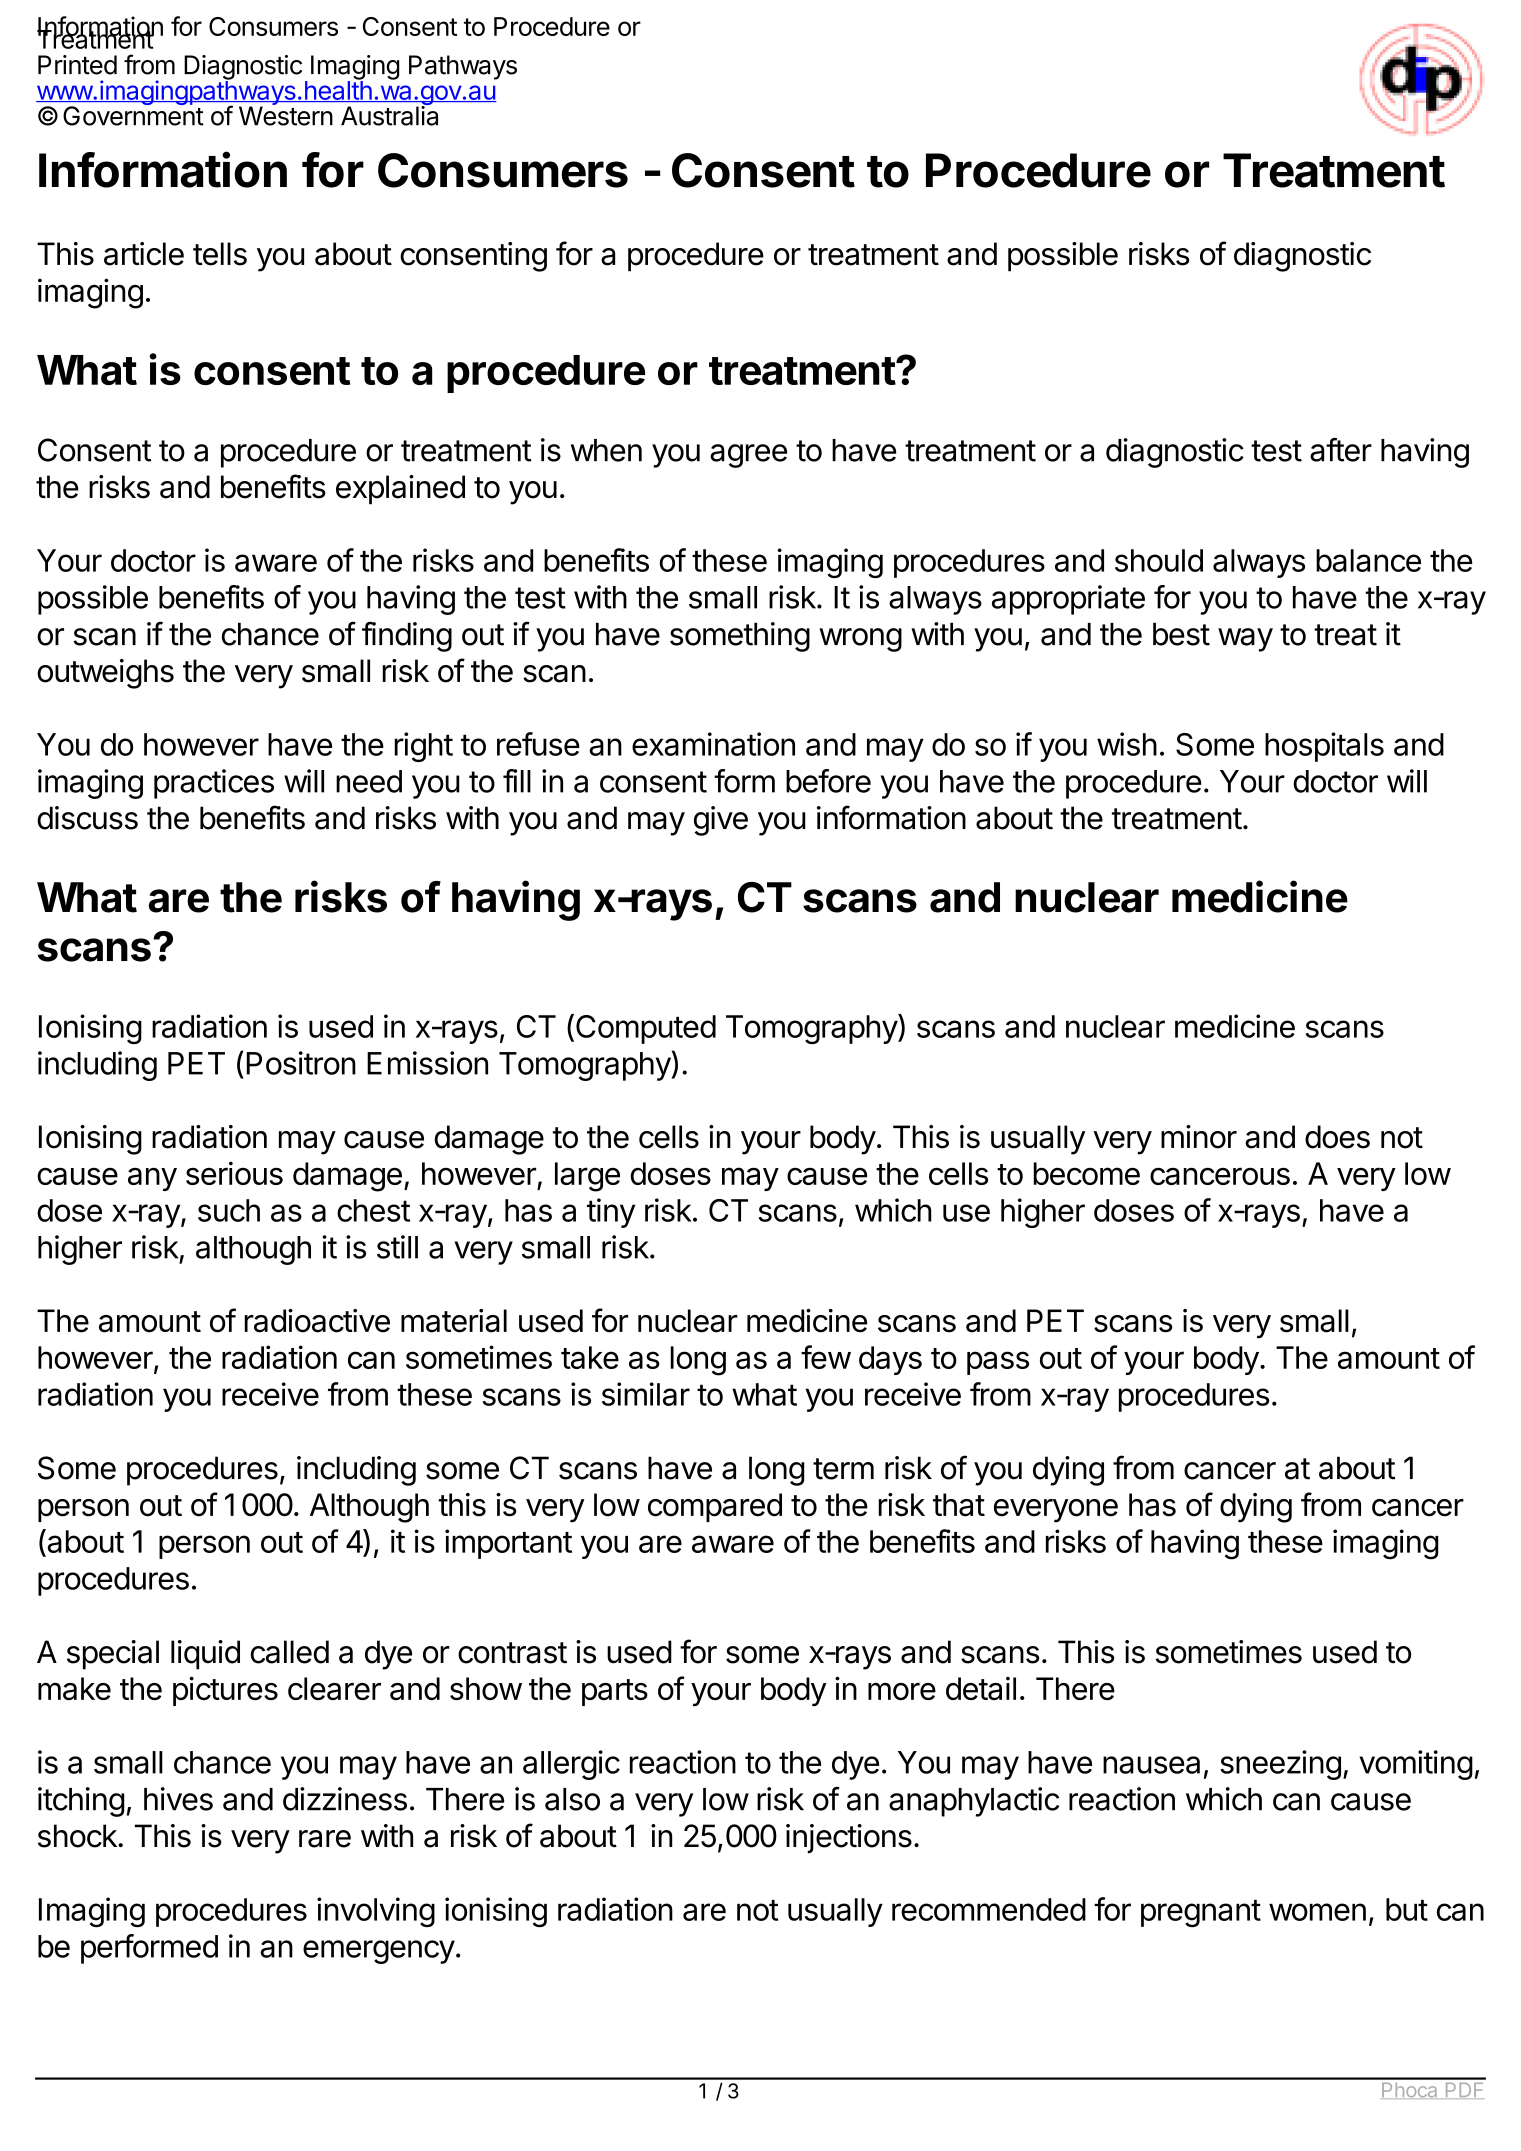  I want to click on Positron, so click(301, 1063).
